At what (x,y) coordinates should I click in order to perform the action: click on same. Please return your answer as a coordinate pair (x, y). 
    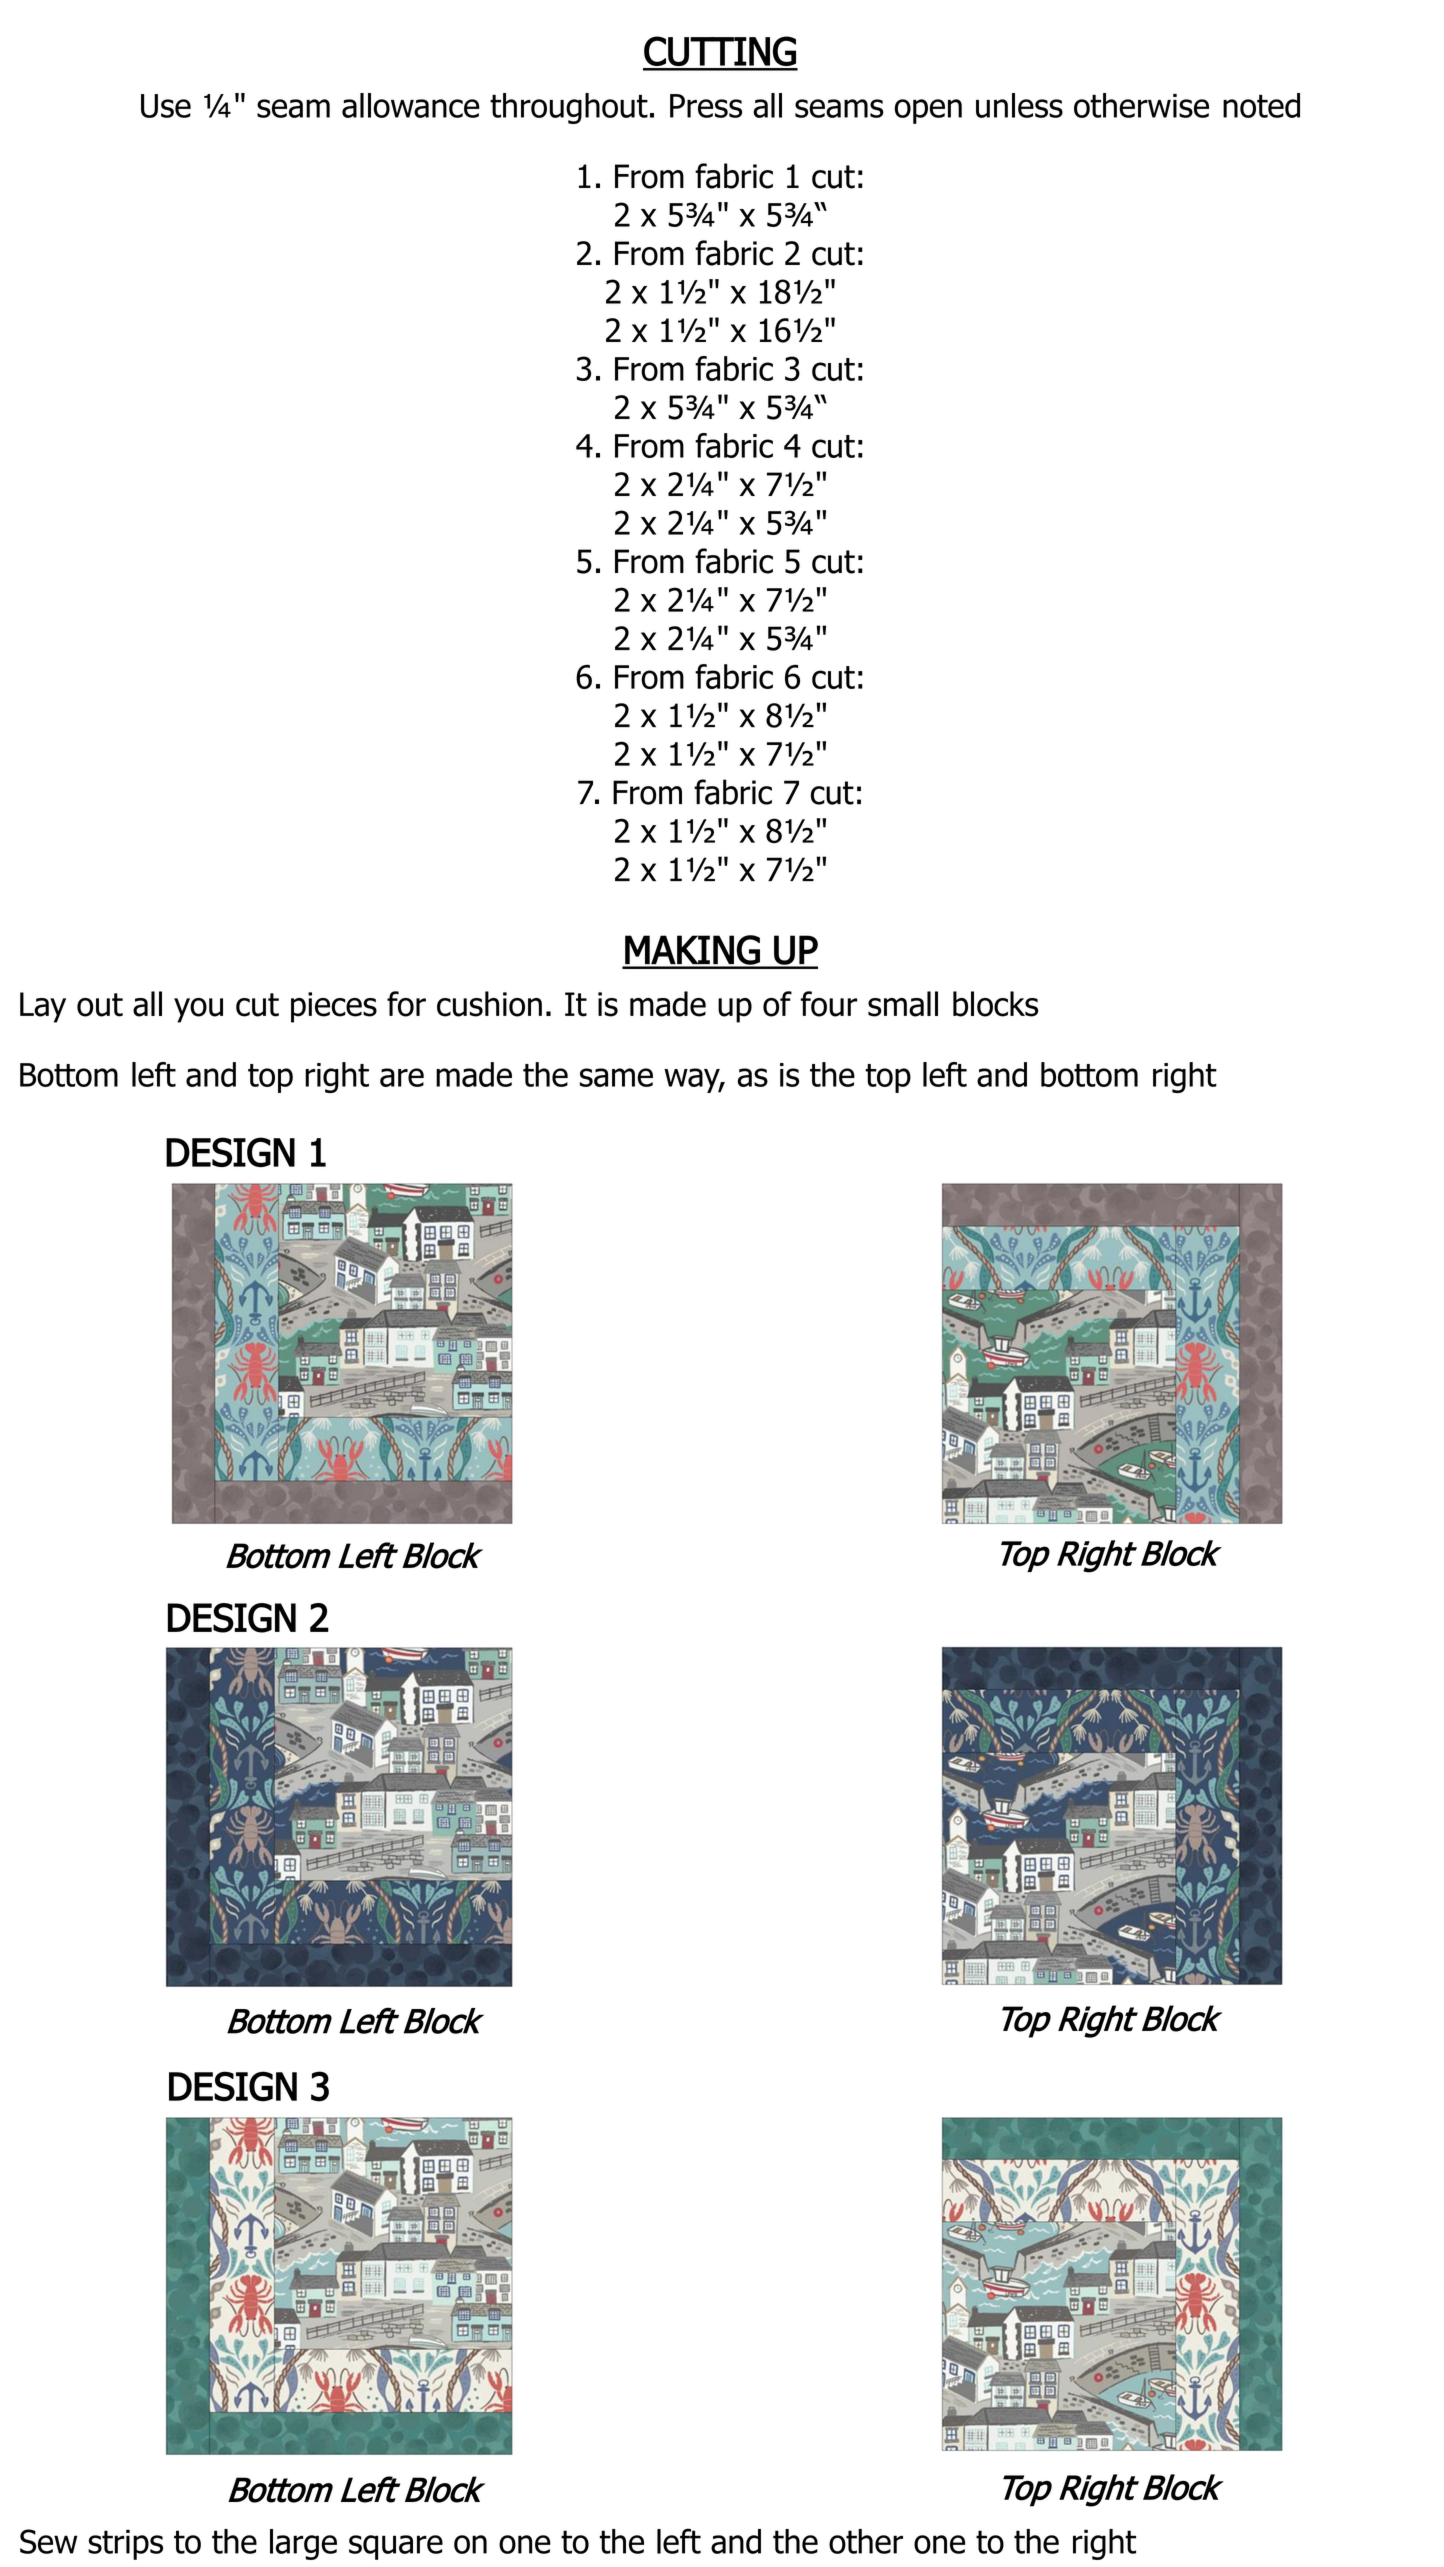
    Looking at the image, I should click on (616, 1077).
